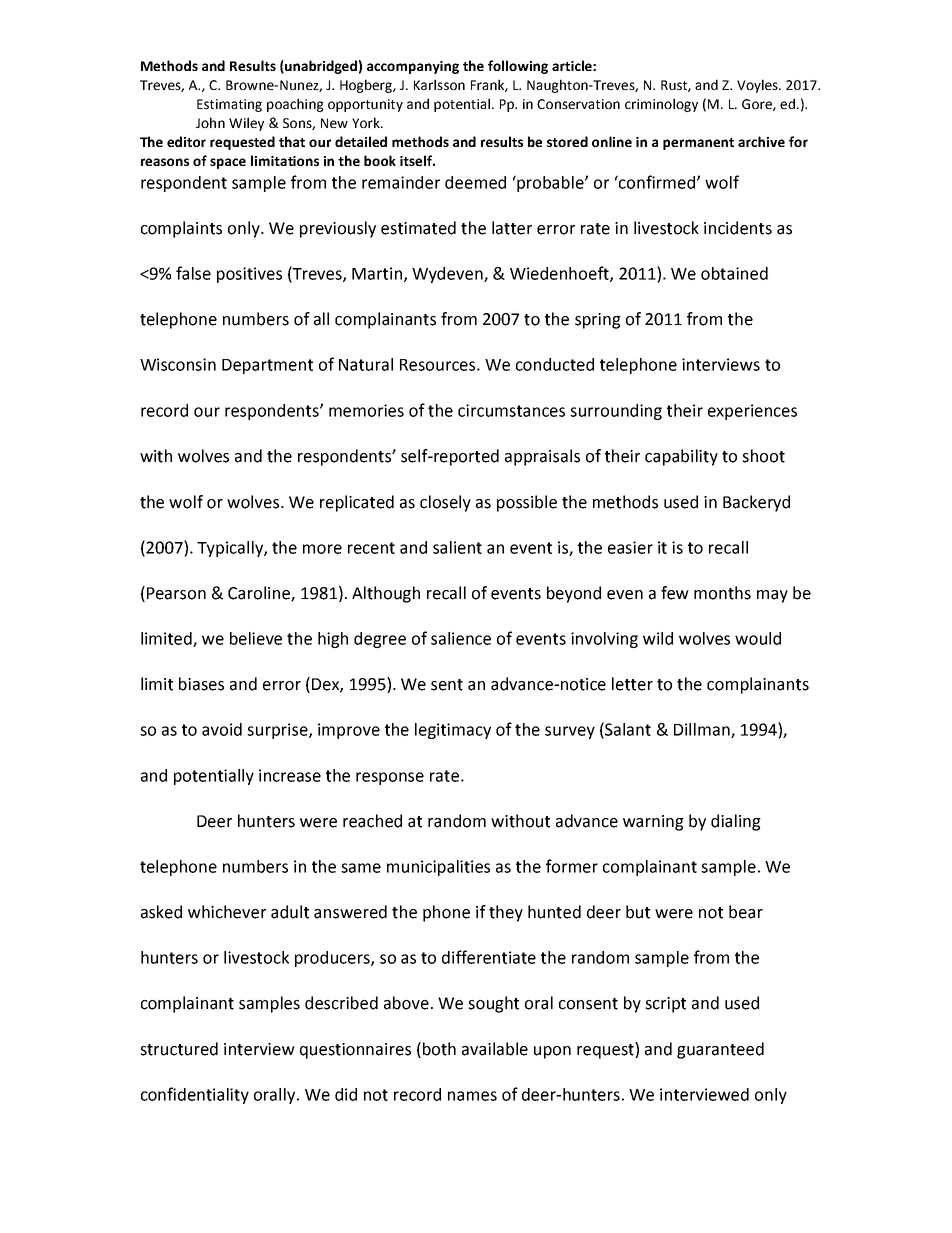 Image resolution: width=952 pixels, height=1233 pixels. What do you see at coordinates (176, 593) in the image?
I see `Pearson` at bounding box center [176, 593].
